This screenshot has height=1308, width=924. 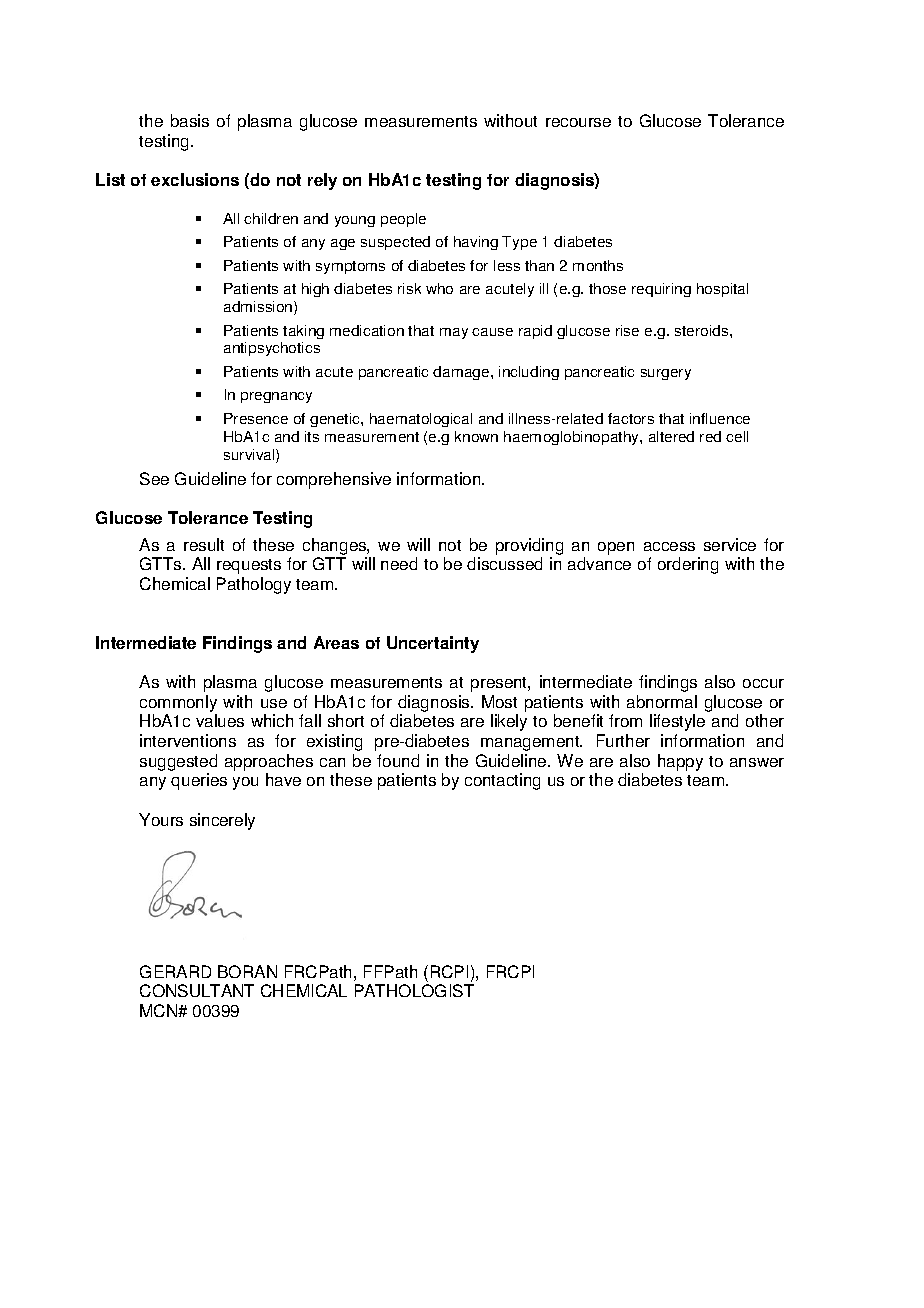 I want to click on GERARD, so click(x=175, y=971).
